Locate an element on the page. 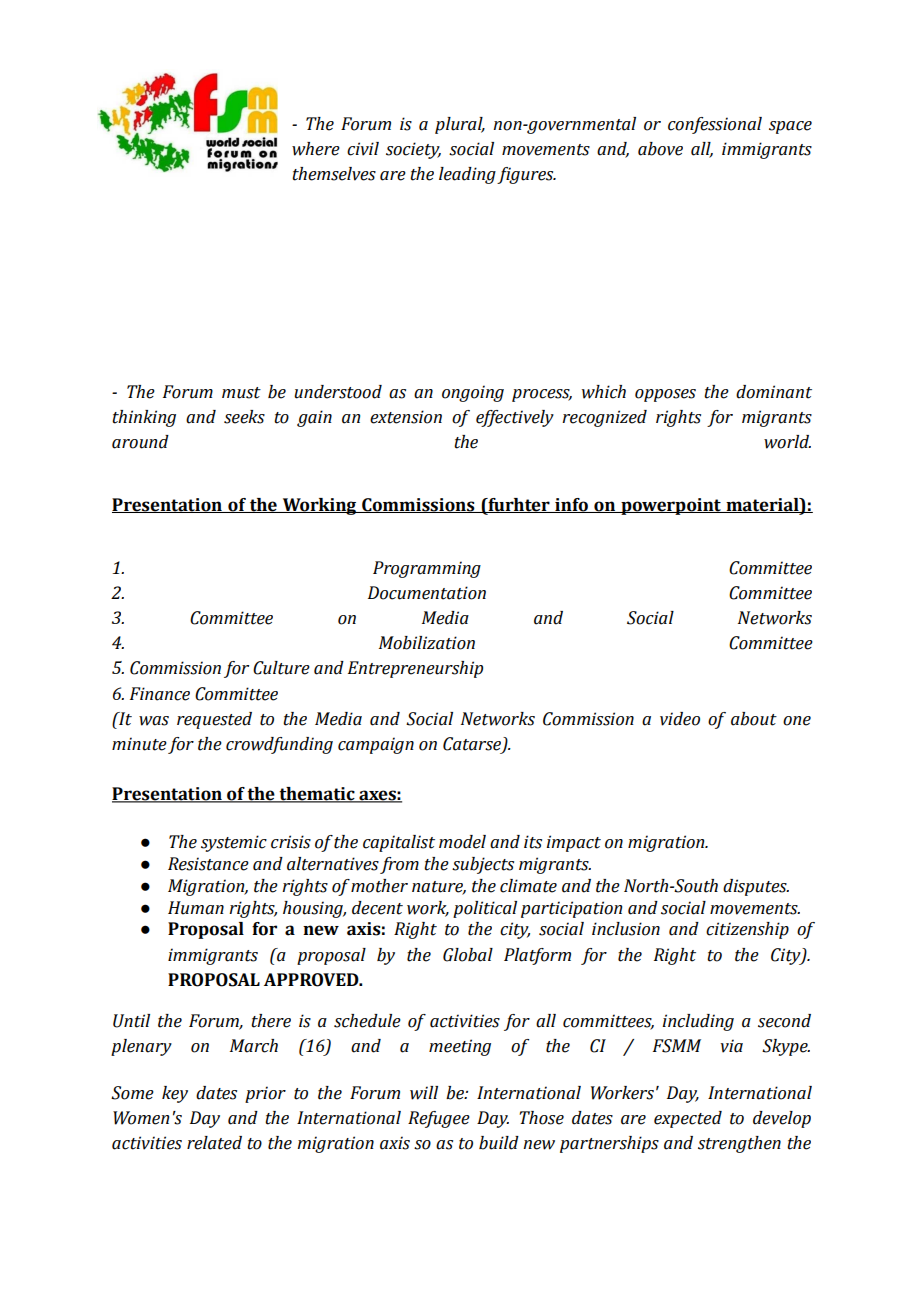  confessional is located at coordinates (715, 125).
